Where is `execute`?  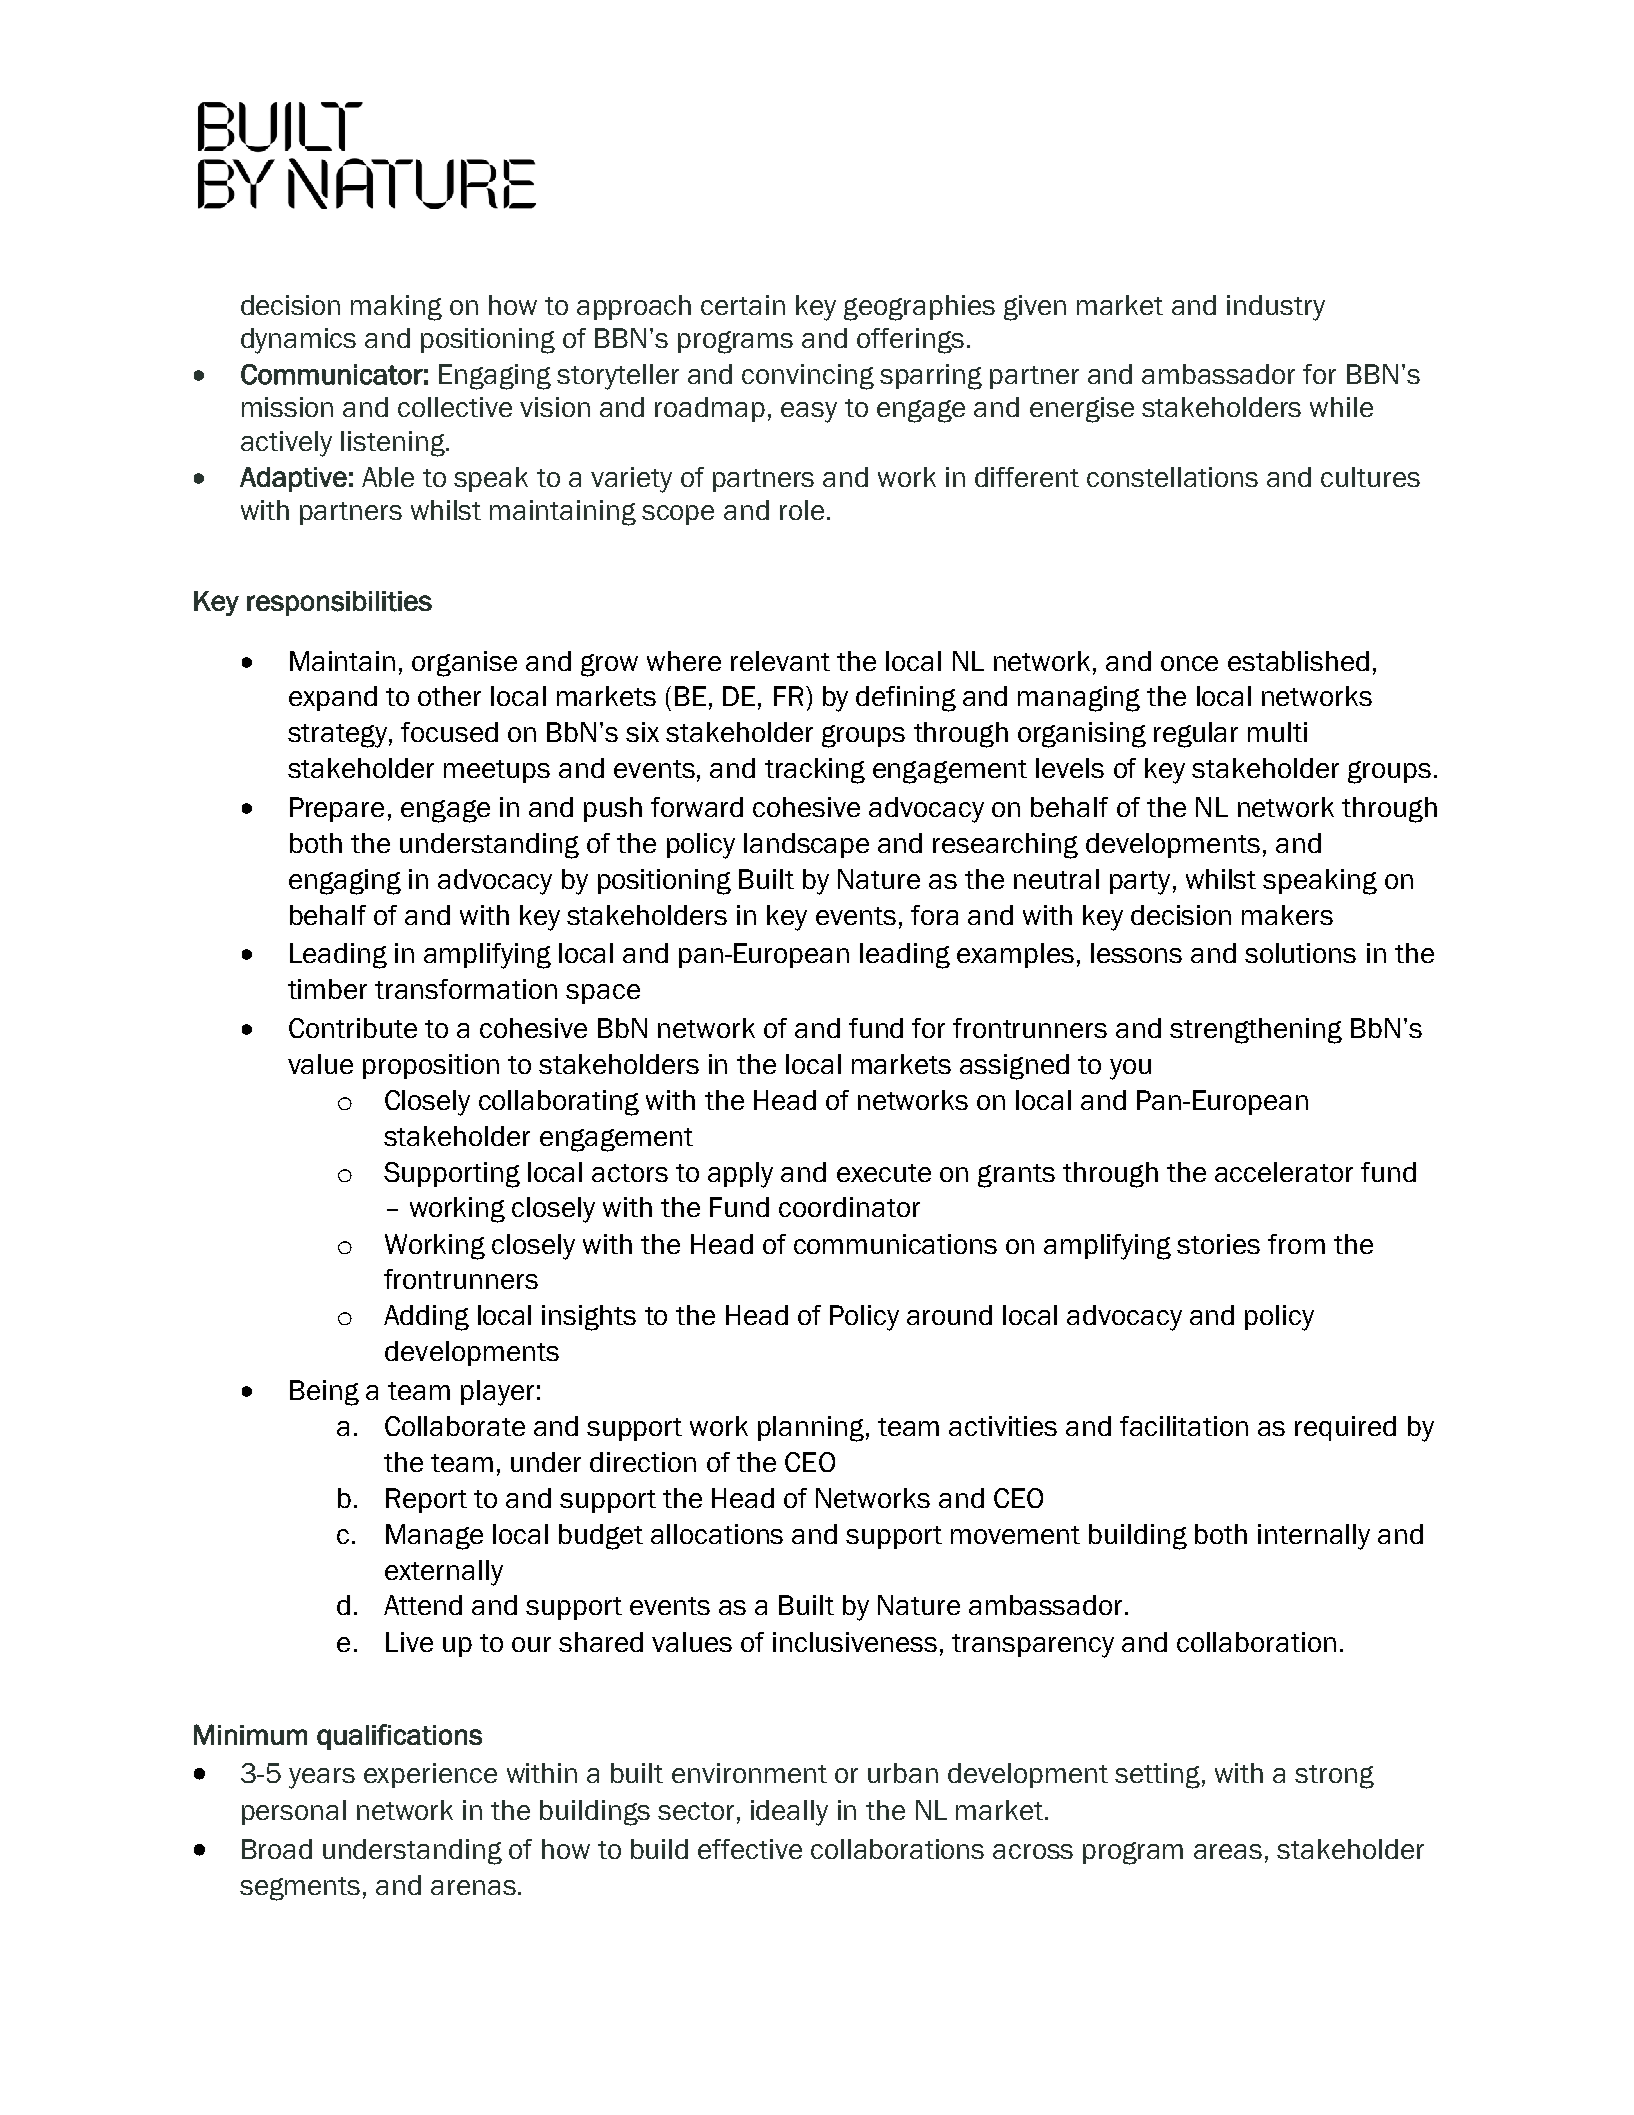 execute is located at coordinates (884, 1173).
